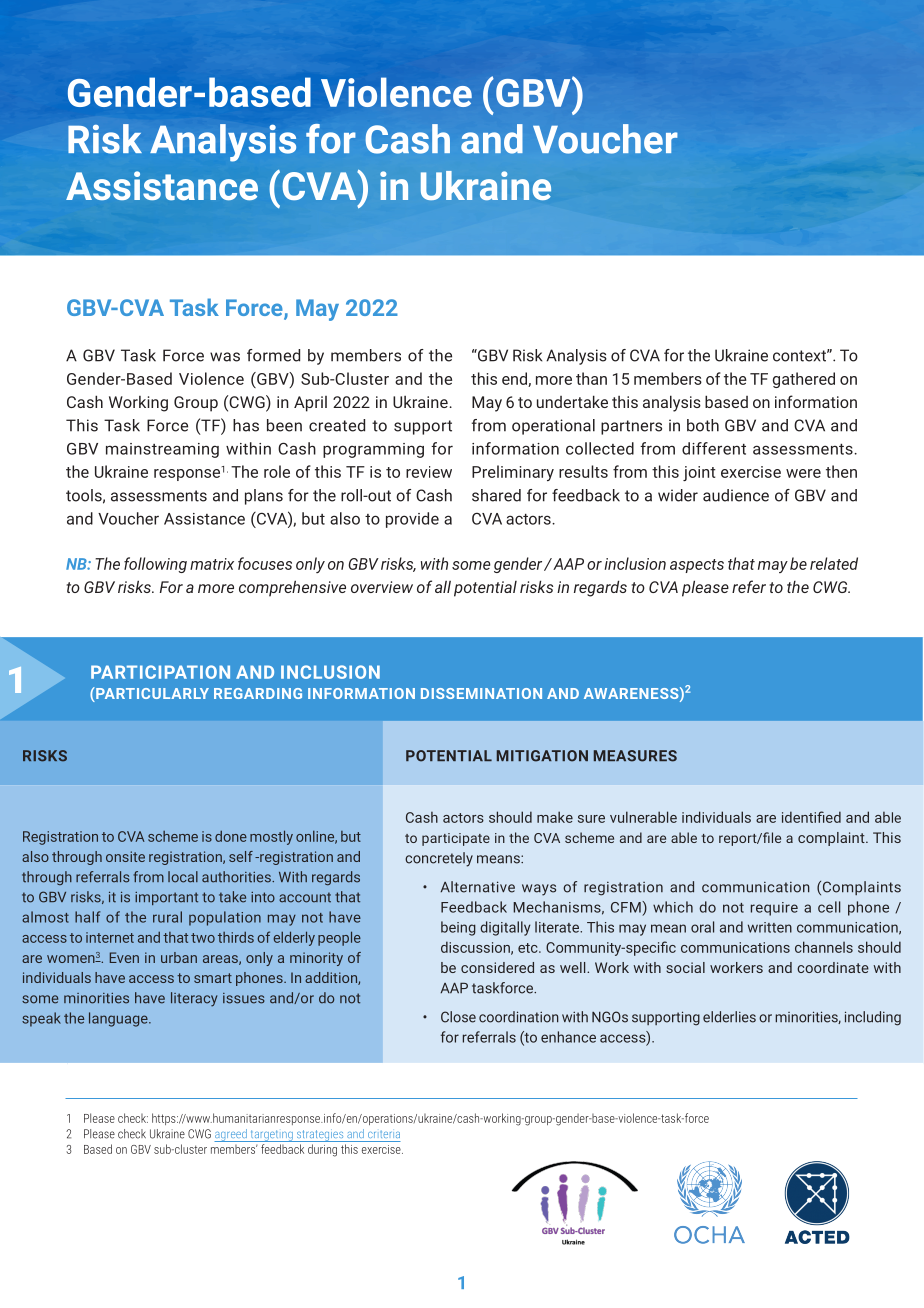 The height and width of the document is (1308, 924). Describe the element at coordinates (151, 694) in the document. I see `PARTICULARLY` at that location.
